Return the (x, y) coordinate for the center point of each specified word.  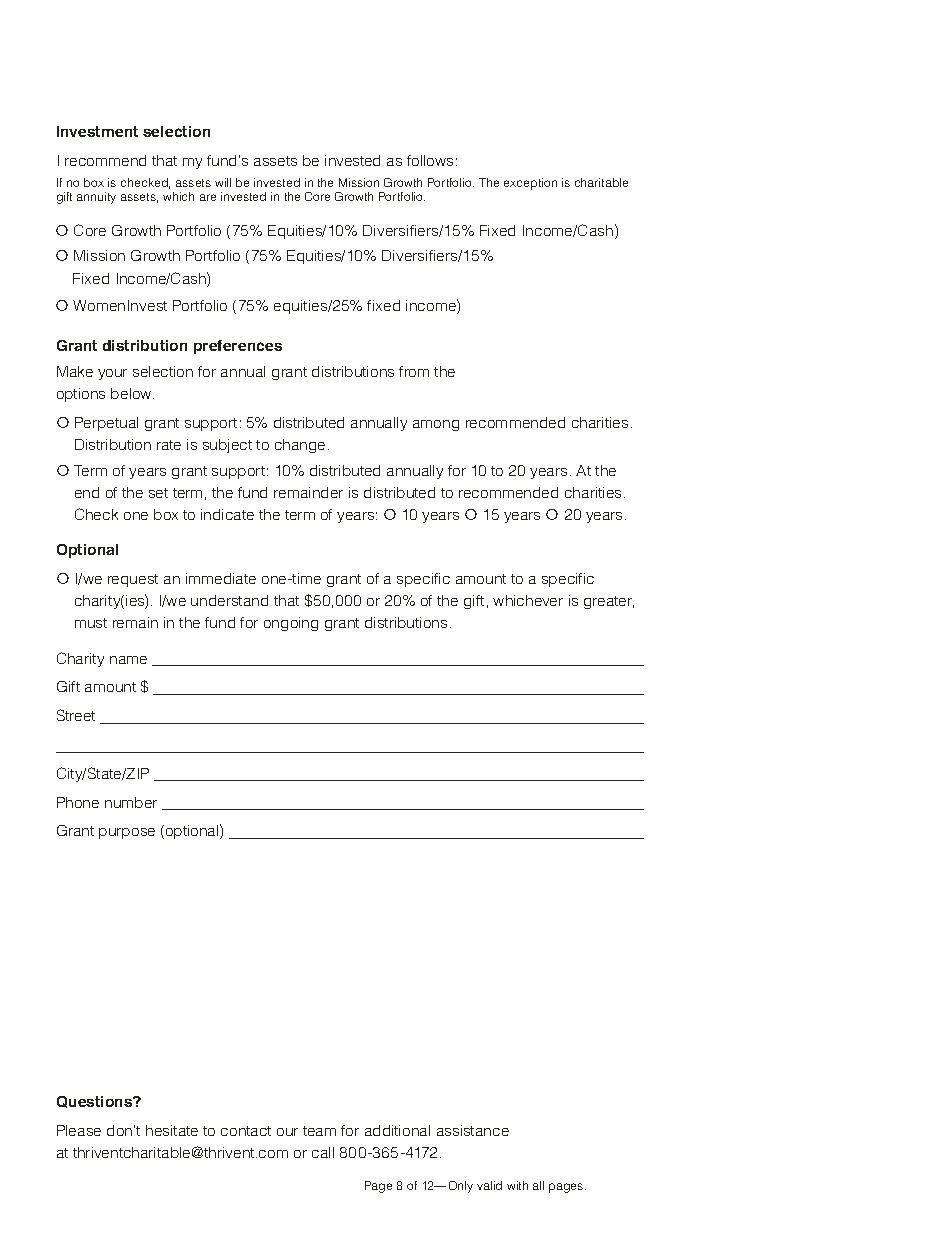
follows (430, 160)
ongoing (291, 624)
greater (609, 602)
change (300, 446)
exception (530, 184)
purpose (127, 833)
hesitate (172, 1130)
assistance (473, 1130)
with (517, 1185)
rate (169, 445)
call (323, 1152)
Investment (97, 131)
